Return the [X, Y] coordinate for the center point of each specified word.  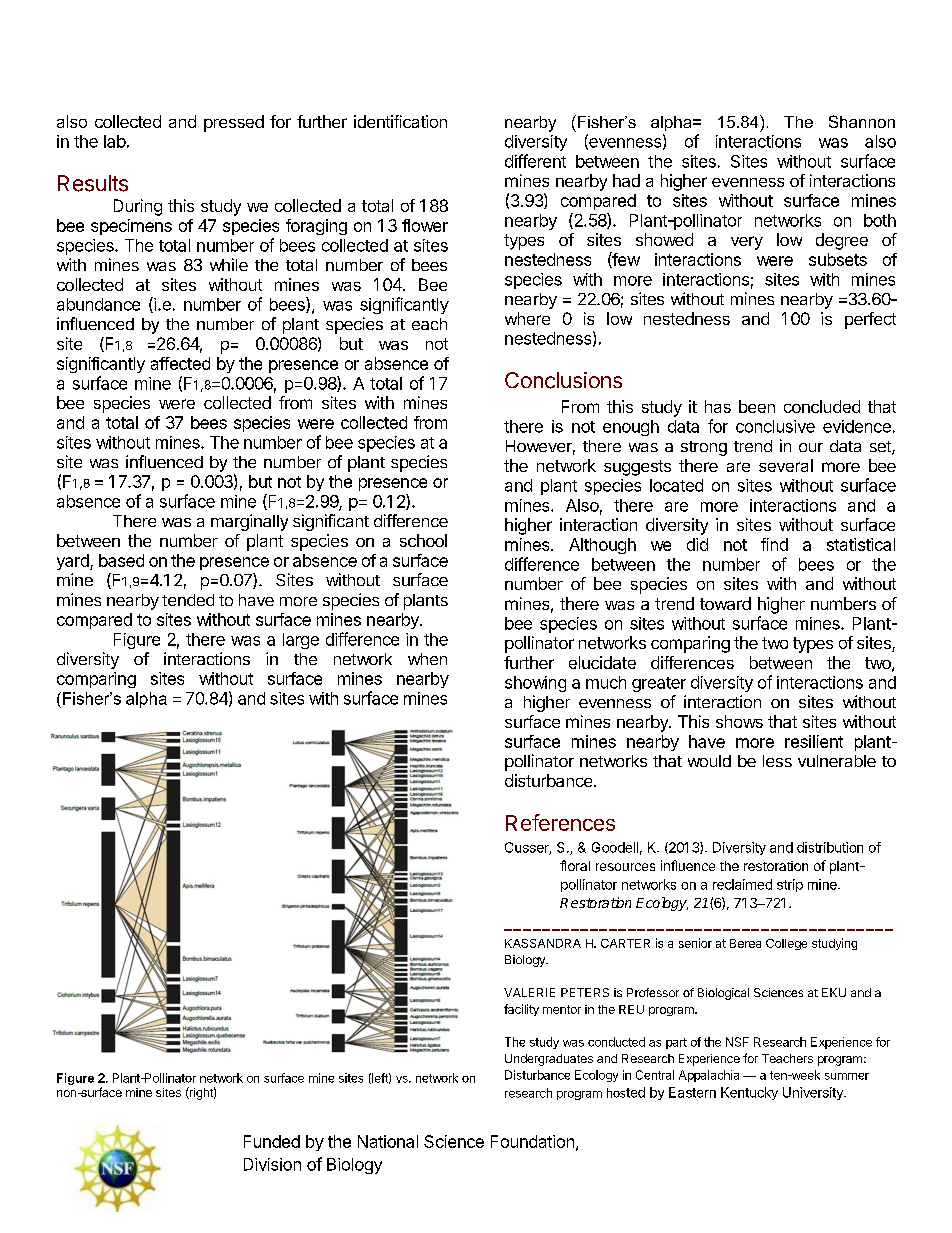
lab [115, 141]
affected [180, 363]
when [427, 659]
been [757, 406]
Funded [272, 1141]
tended [188, 600]
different [535, 161]
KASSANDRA [543, 943]
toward [725, 603]
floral [575, 865]
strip [790, 885]
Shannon [862, 121]
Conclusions [563, 380]
